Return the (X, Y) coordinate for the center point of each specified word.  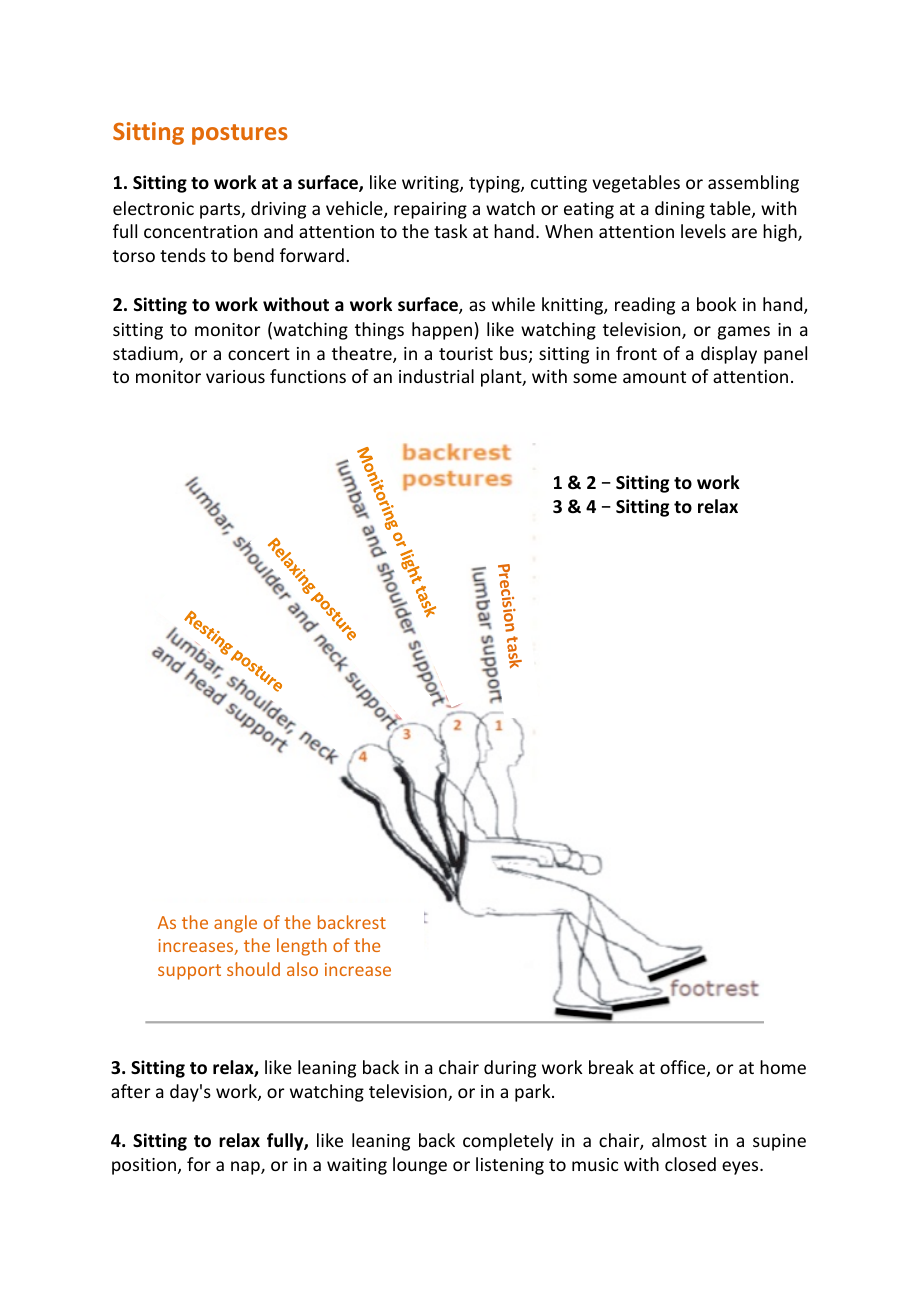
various (235, 376)
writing (431, 184)
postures (240, 134)
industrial (436, 376)
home (783, 1067)
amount (654, 377)
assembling (753, 184)
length (302, 947)
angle (235, 924)
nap (246, 1168)
